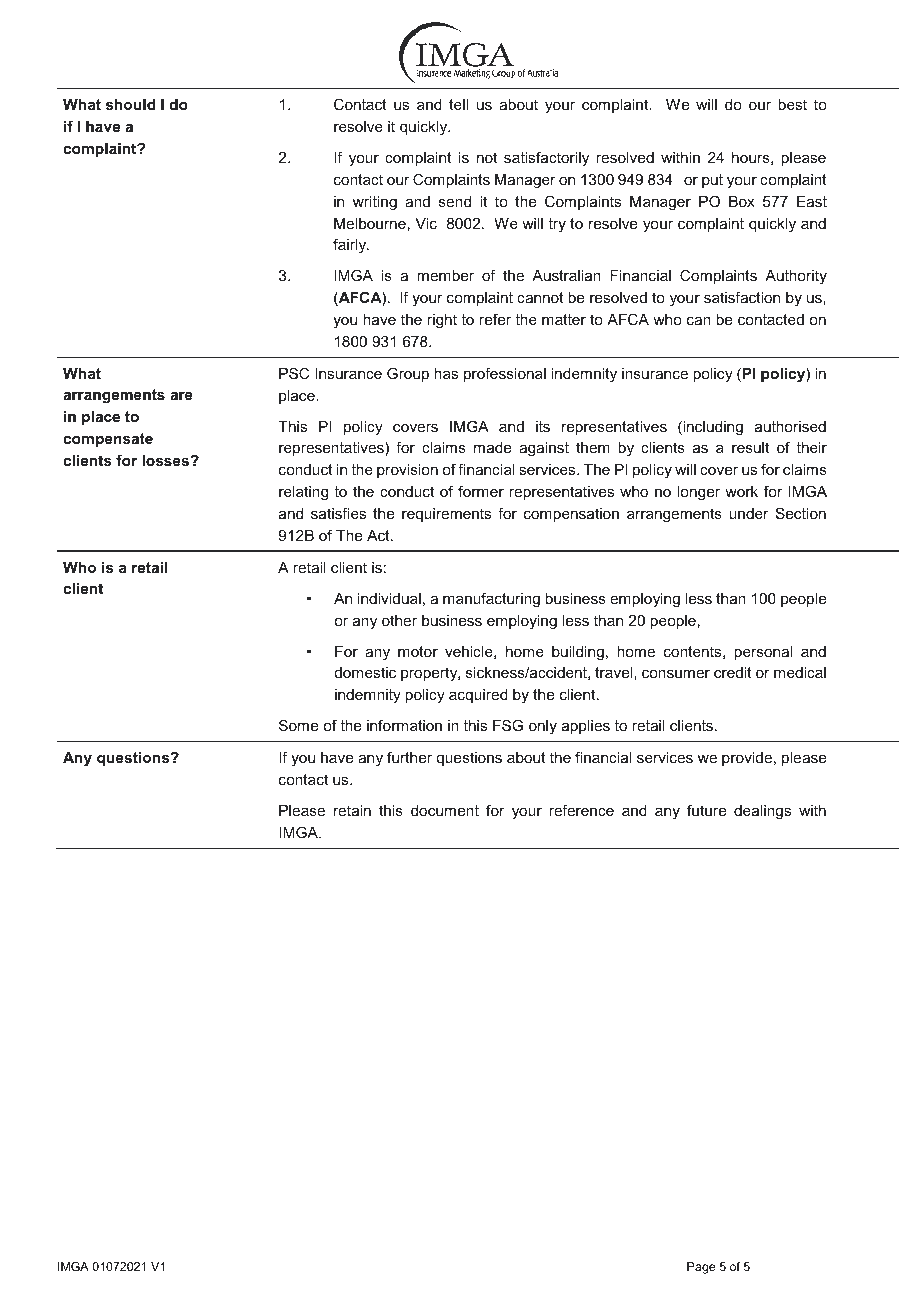 The width and height of the screenshot is (924, 1308). I want to click on credit, so click(733, 672).
